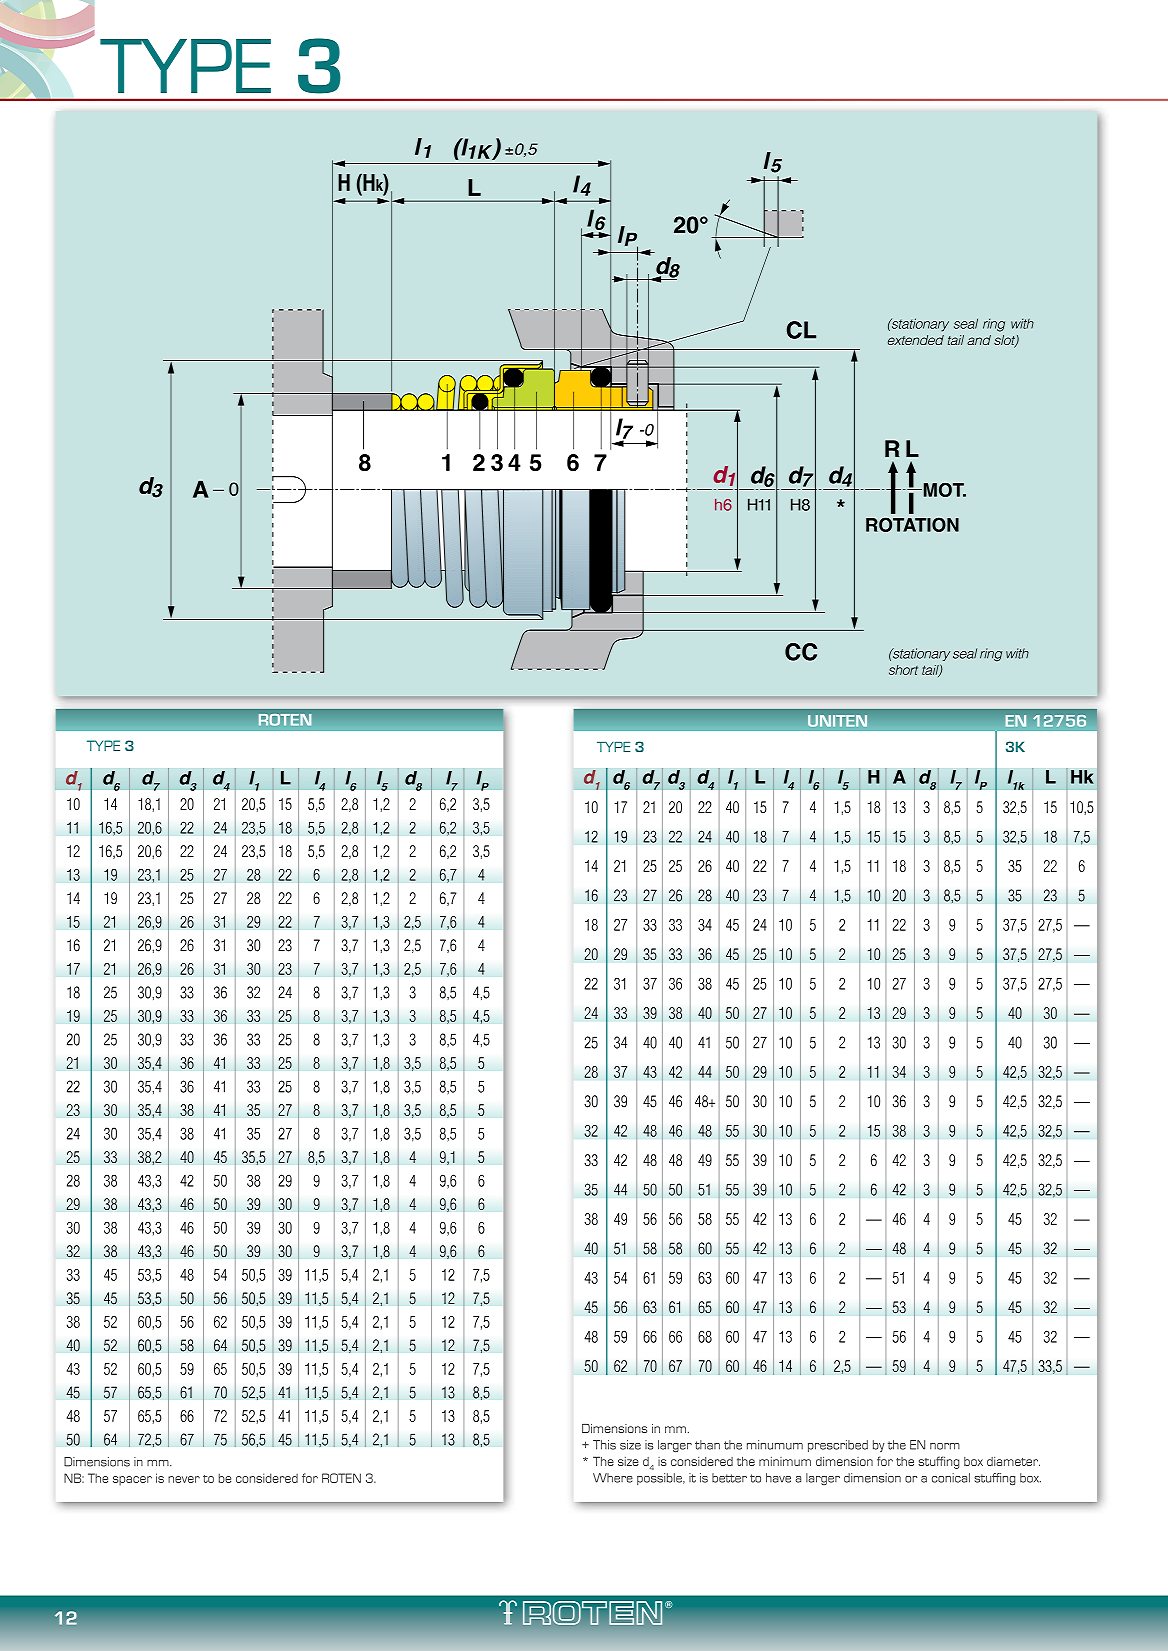 The image size is (1168, 1651). I want to click on extended, so click(916, 340).
